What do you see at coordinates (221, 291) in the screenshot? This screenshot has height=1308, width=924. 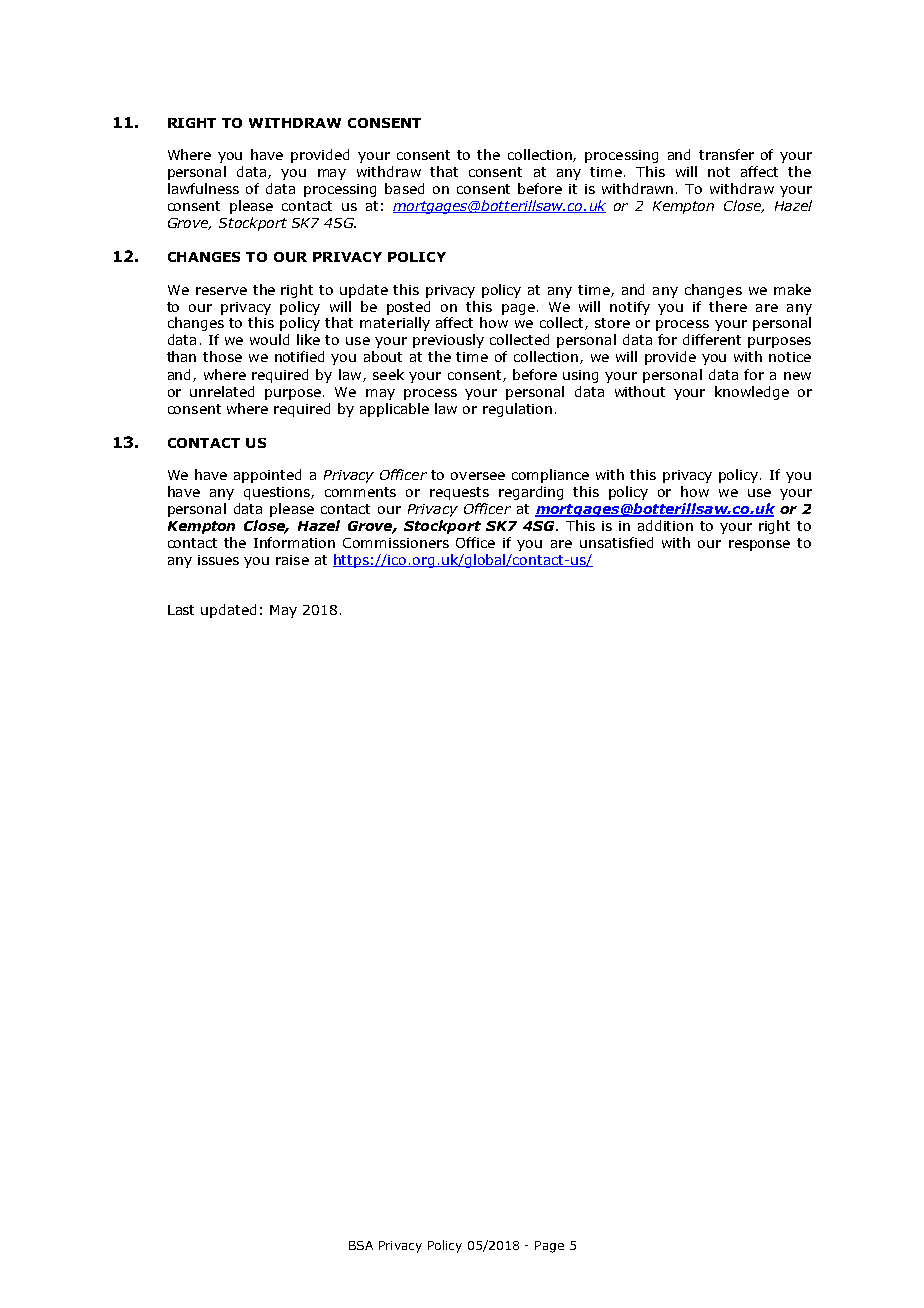 I see `reserve` at bounding box center [221, 291].
